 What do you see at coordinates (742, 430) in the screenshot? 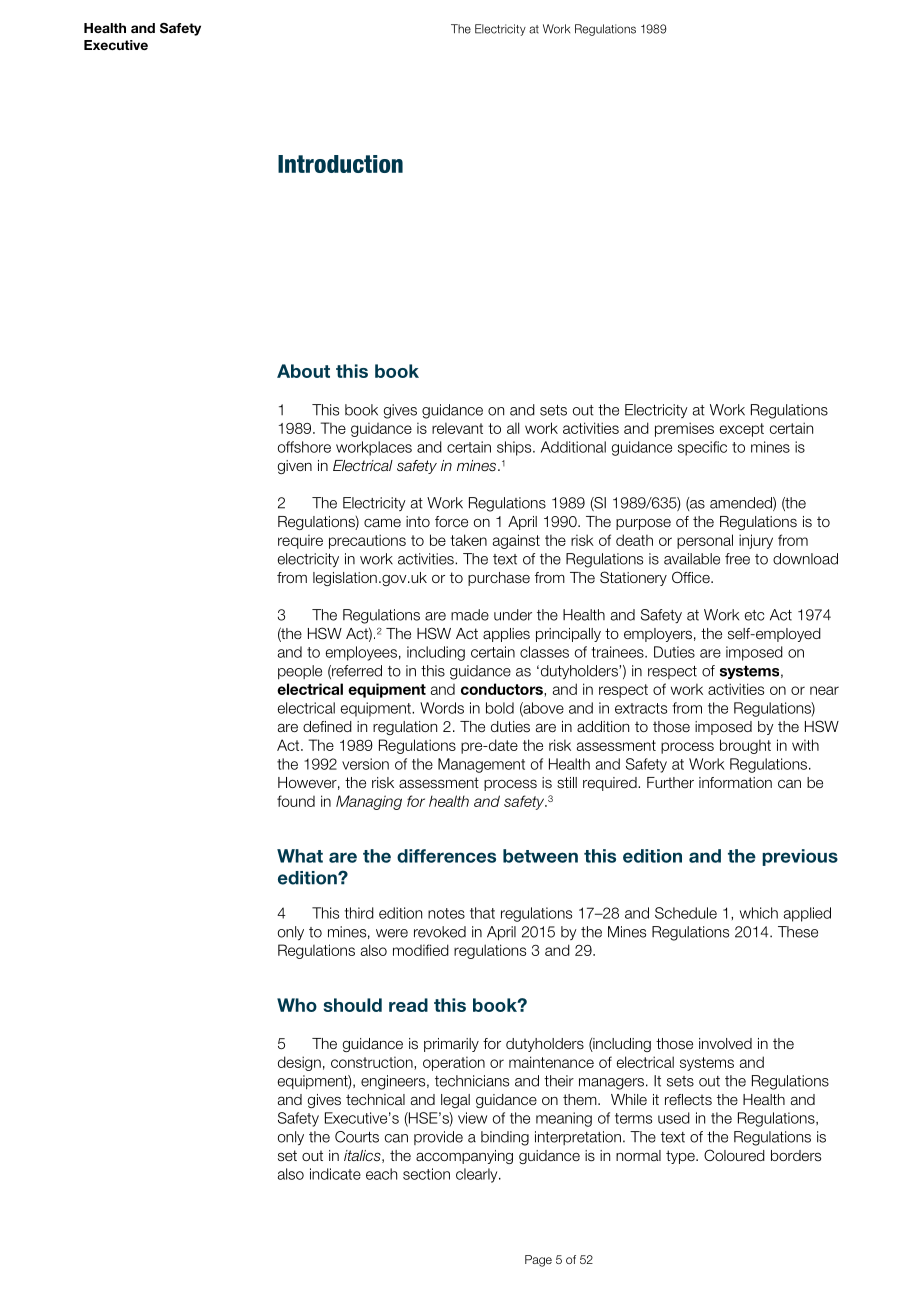
I see `except` at bounding box center [742, 430].
